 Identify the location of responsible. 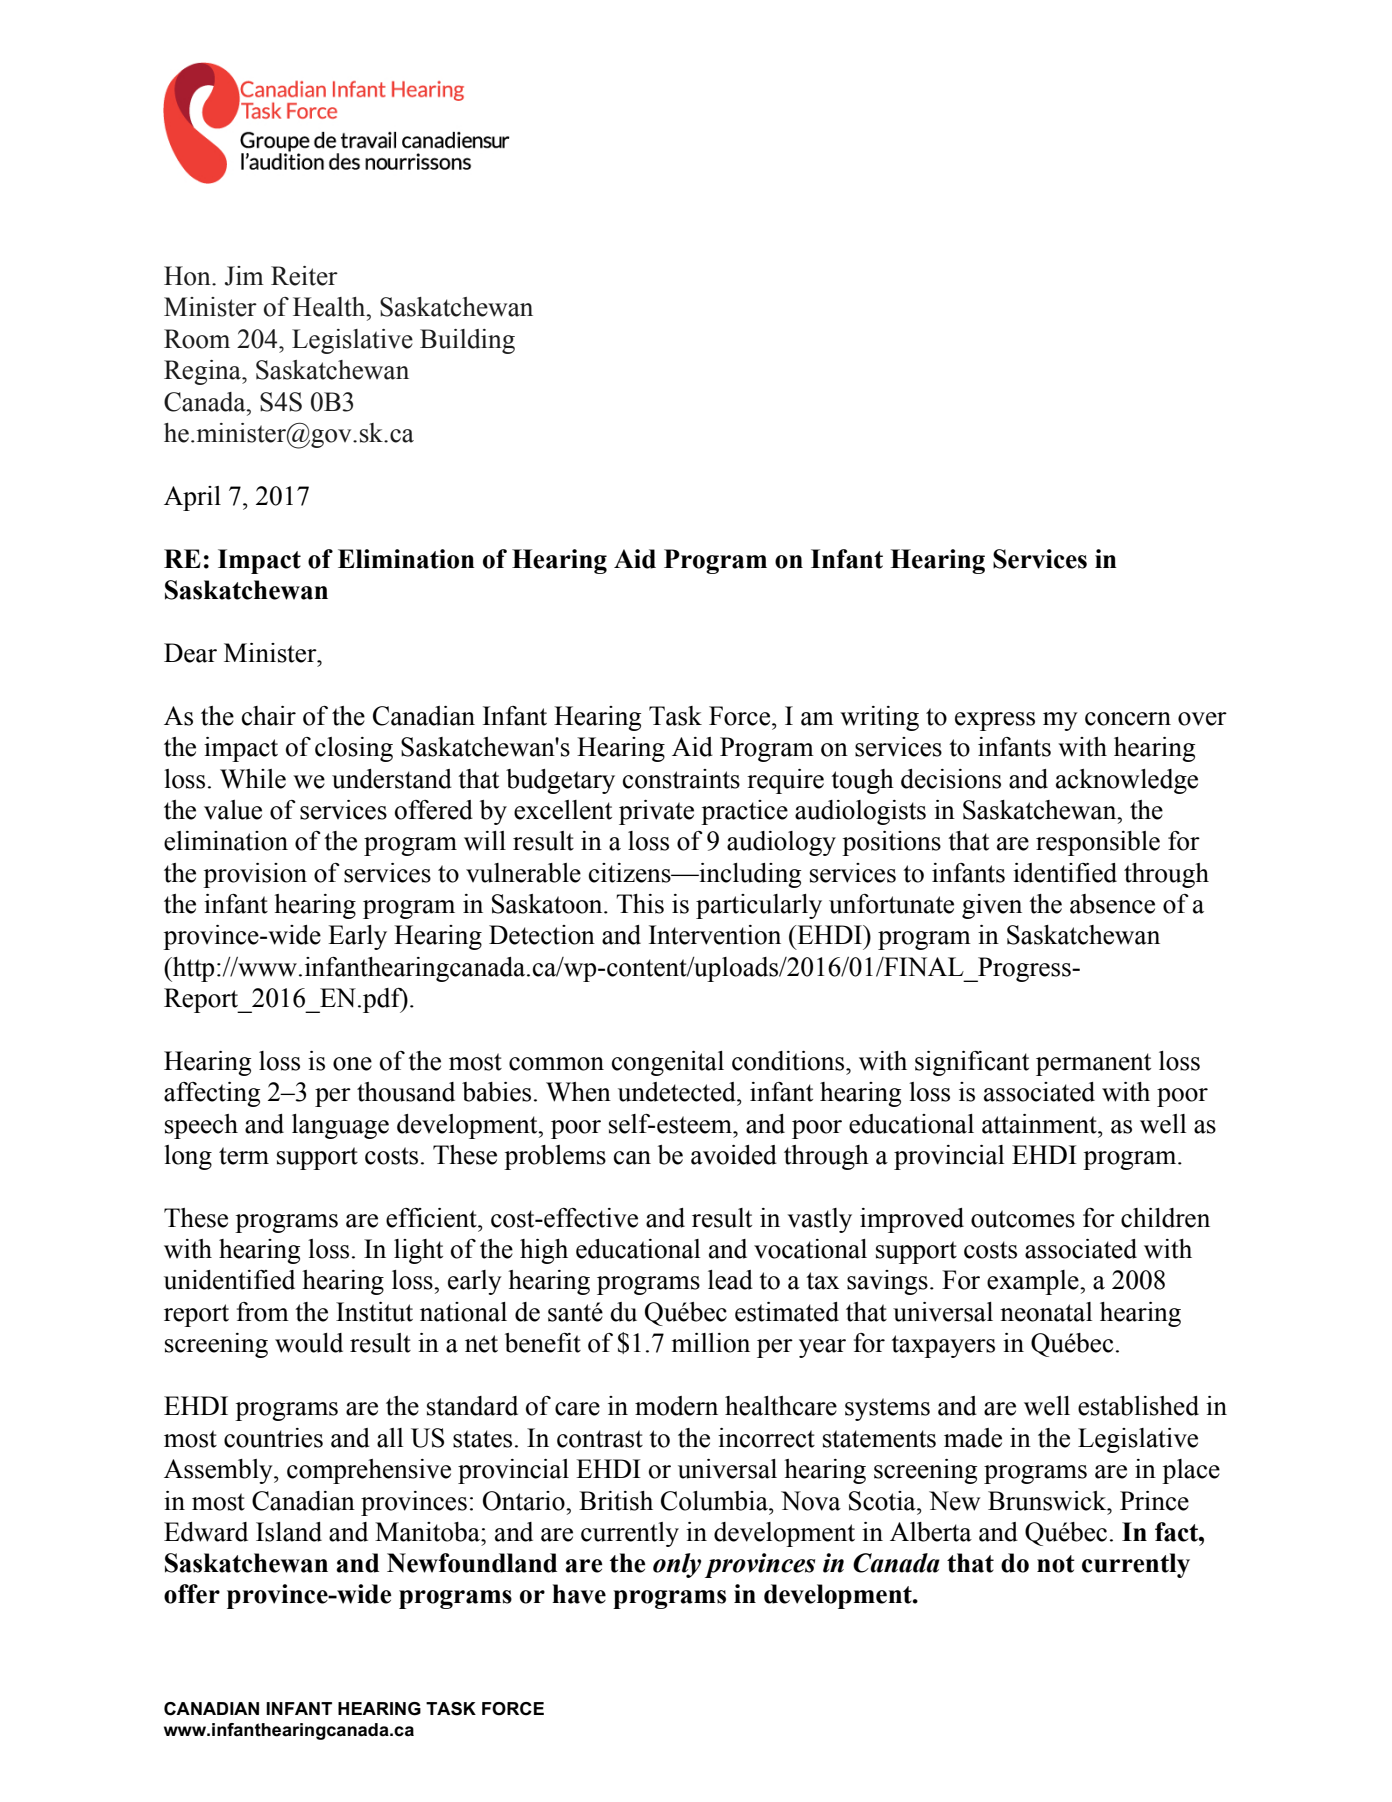
(1098, 843).
